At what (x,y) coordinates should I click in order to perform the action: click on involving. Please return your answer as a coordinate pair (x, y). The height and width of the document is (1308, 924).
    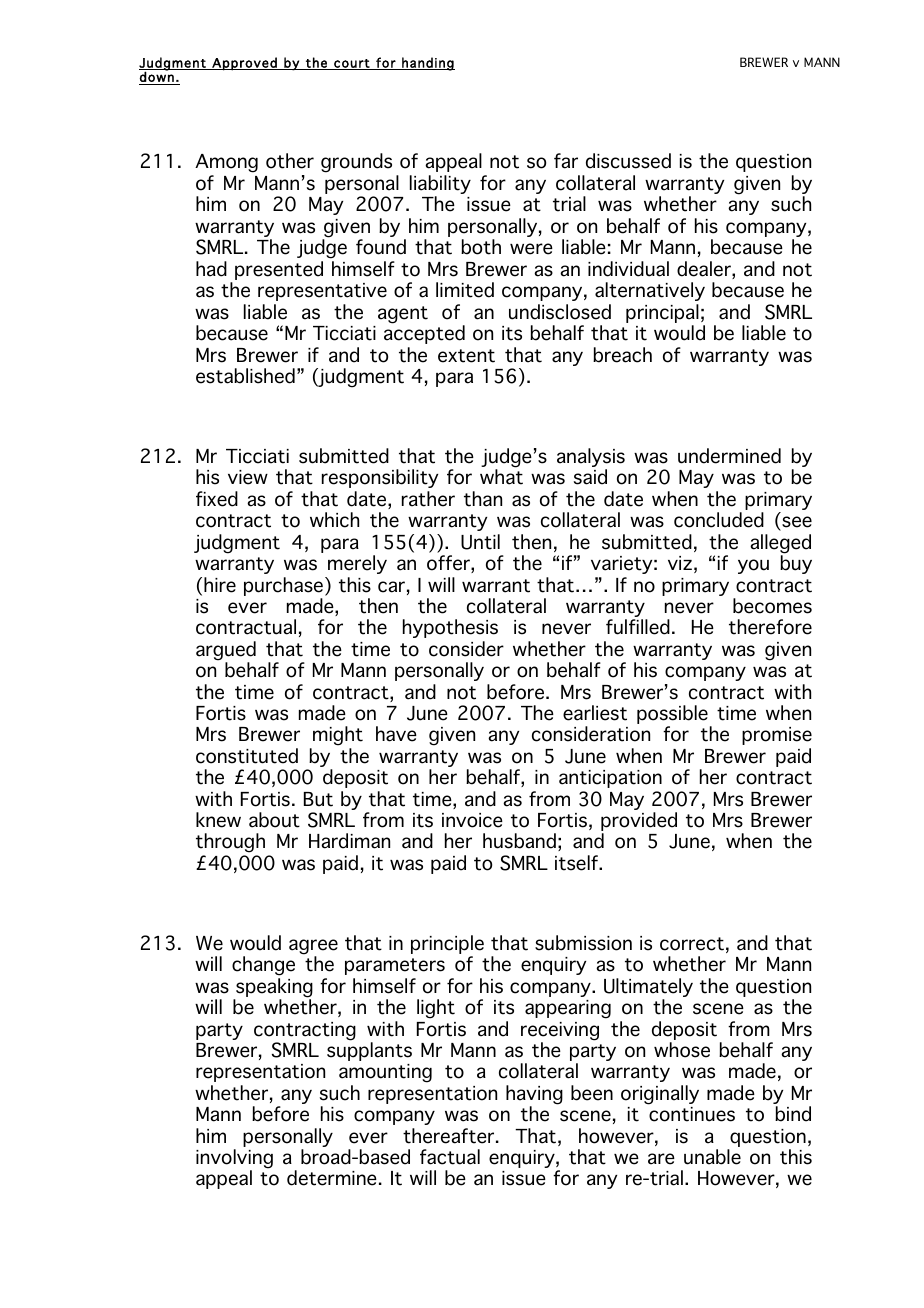
    Looking at the image, I should click on (234, 1160).
